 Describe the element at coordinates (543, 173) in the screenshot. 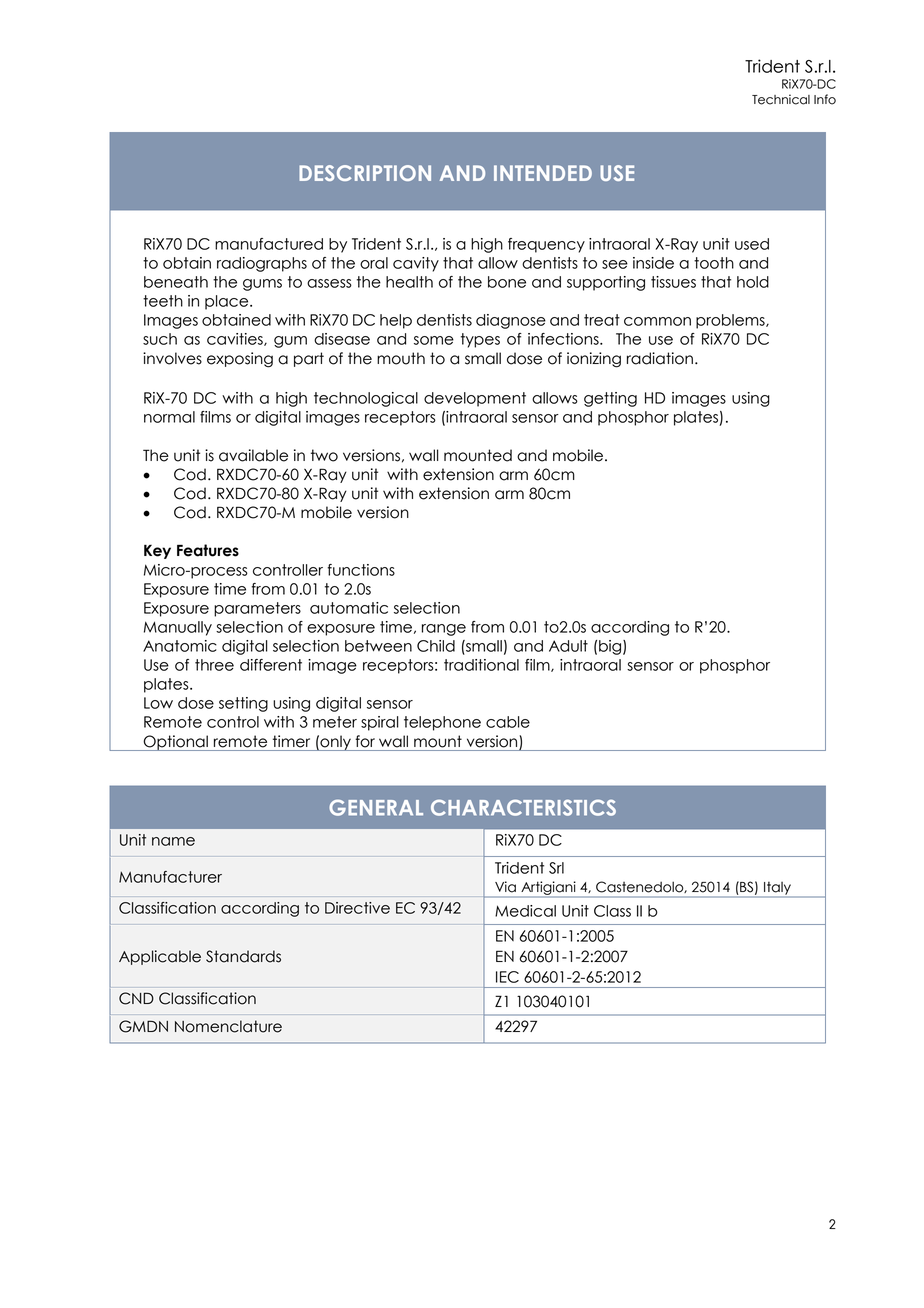

I see `INTENDED` at that location.
